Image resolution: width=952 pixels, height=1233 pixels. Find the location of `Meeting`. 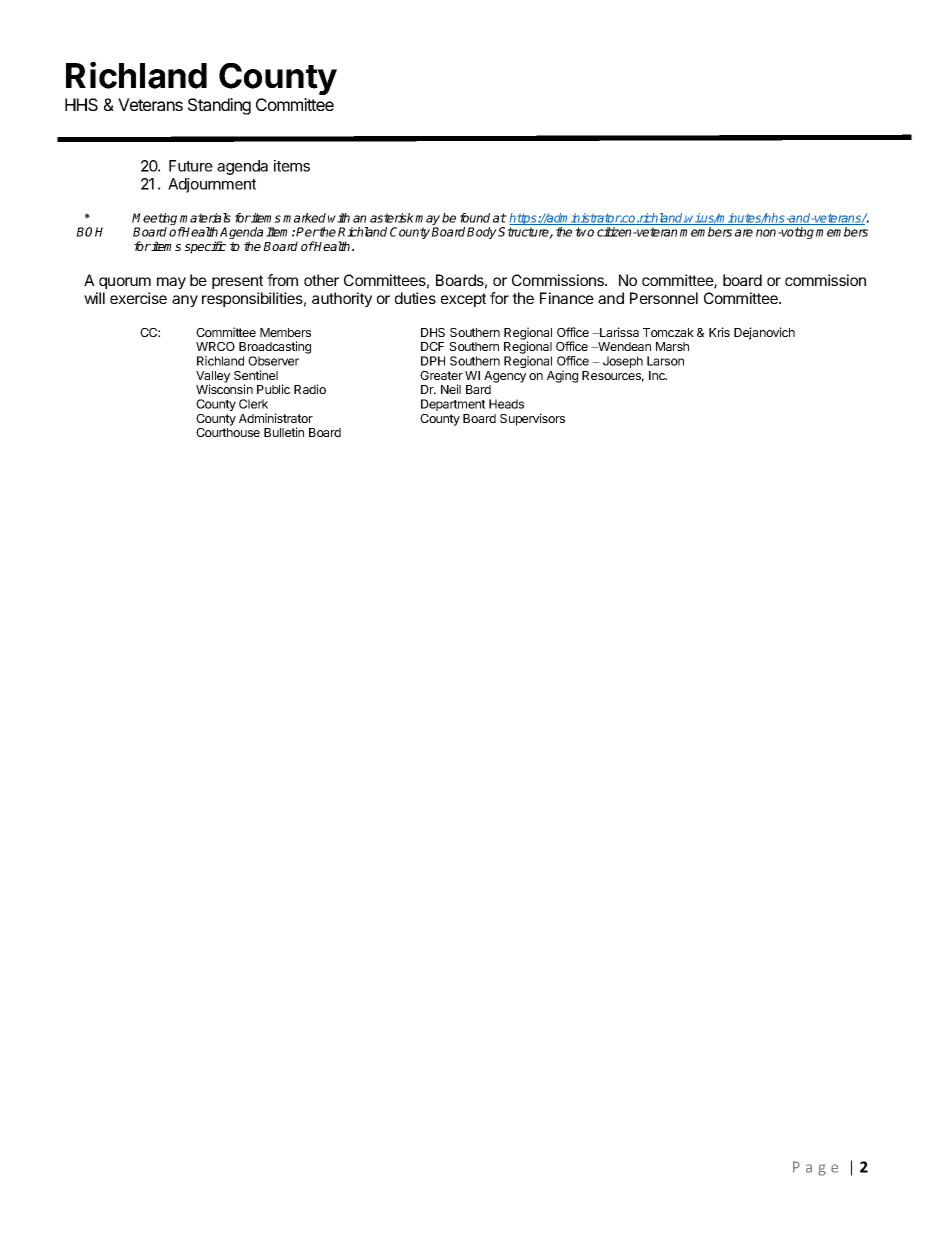

Meeting is located at coordinates (154, 220).
